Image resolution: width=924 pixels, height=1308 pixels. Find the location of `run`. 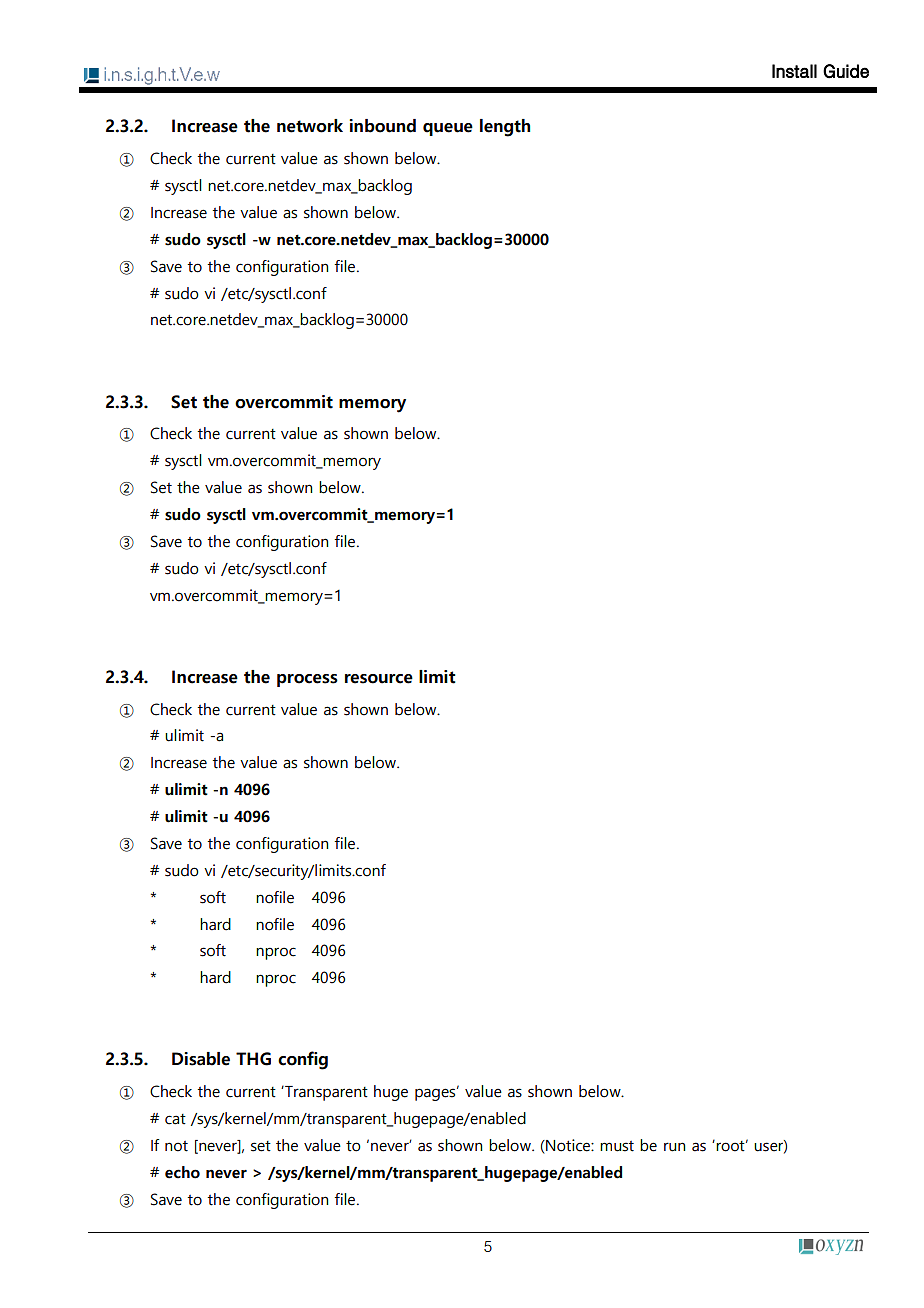

run is located at coordinates (674, 1147).
